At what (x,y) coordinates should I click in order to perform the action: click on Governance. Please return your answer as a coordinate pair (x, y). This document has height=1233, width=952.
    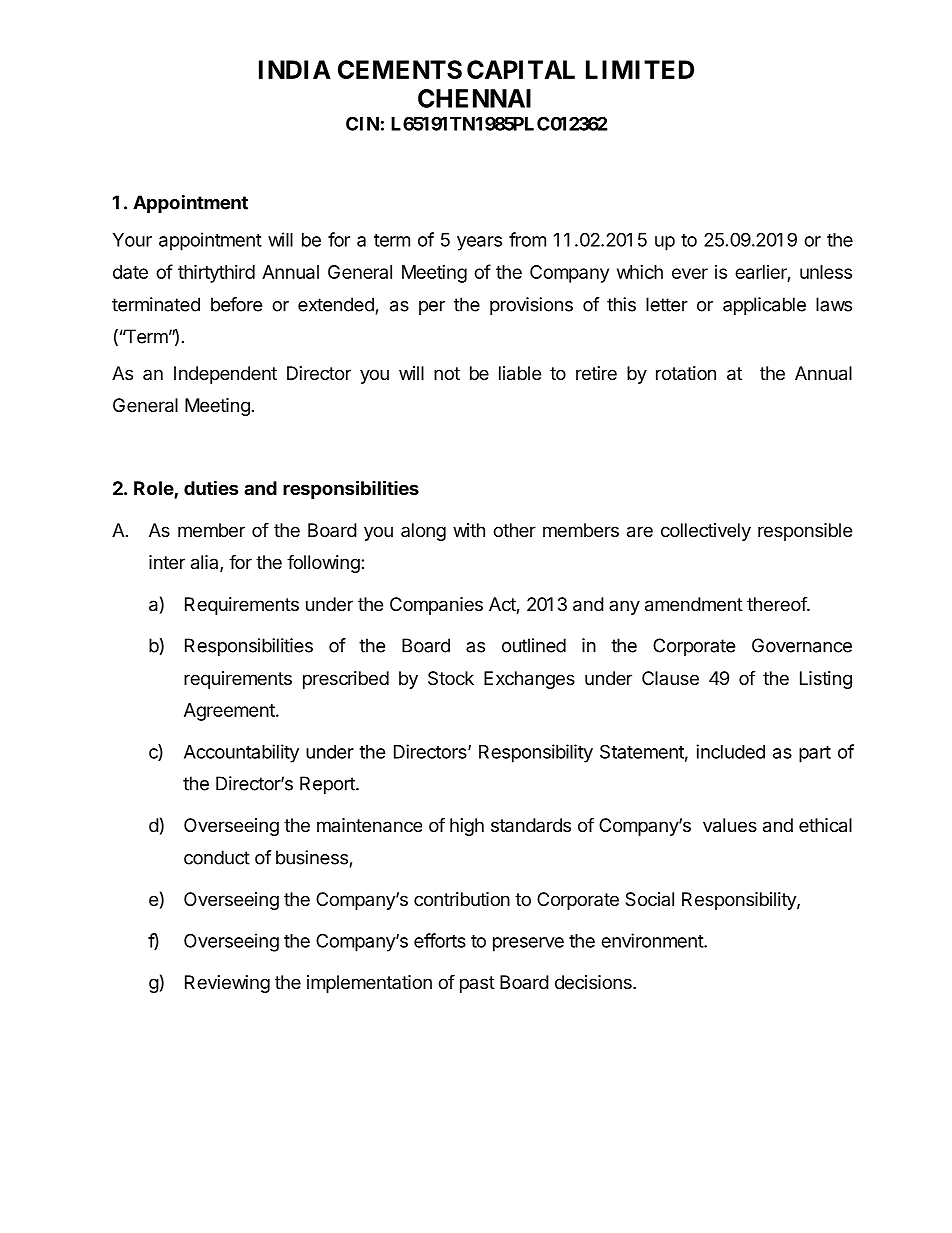
    Looking at the image, I should click on (802, 645).
